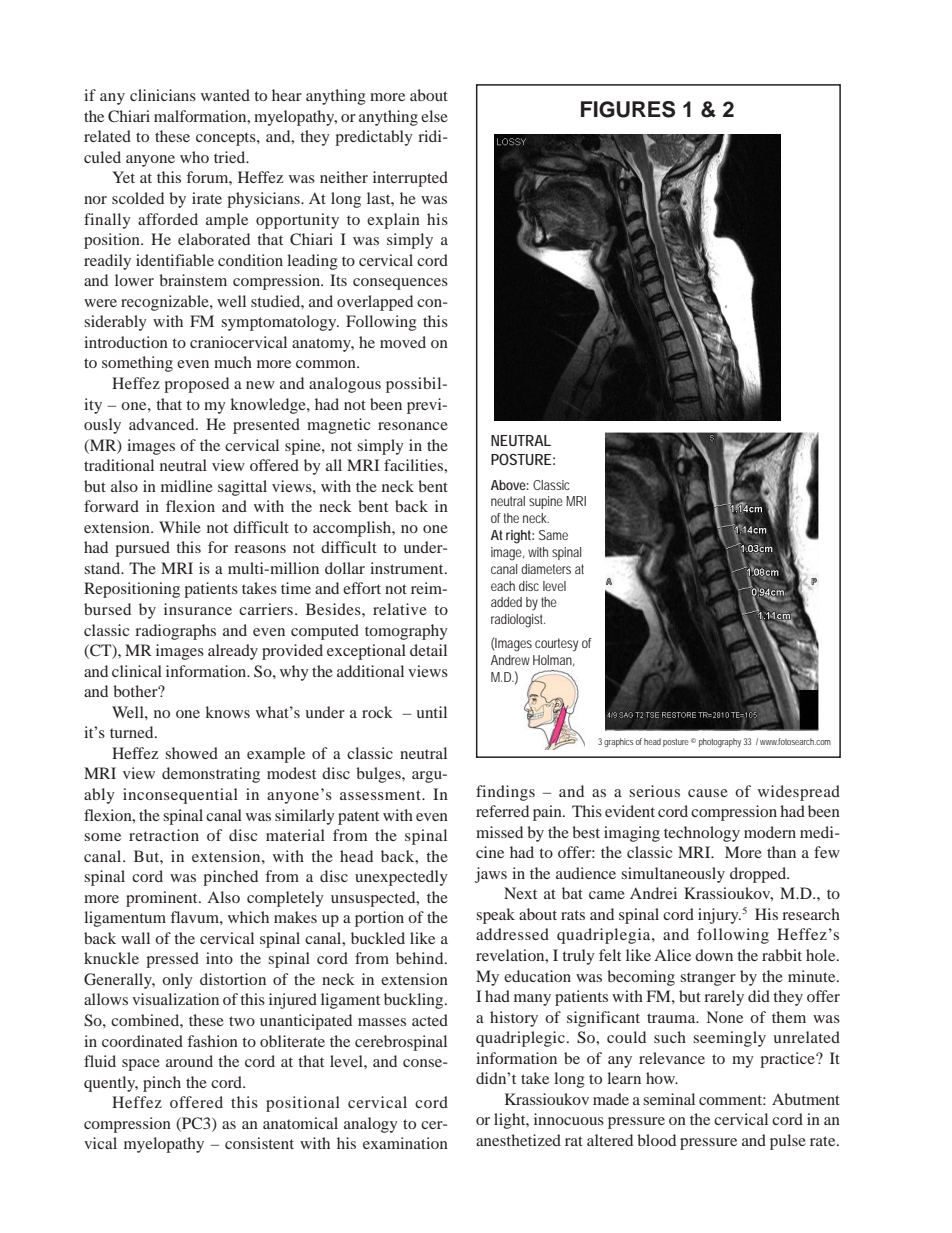  What do you see at coordinates (189, 1061) in the page?
I see `around` at bounding box center [189, 1061].
